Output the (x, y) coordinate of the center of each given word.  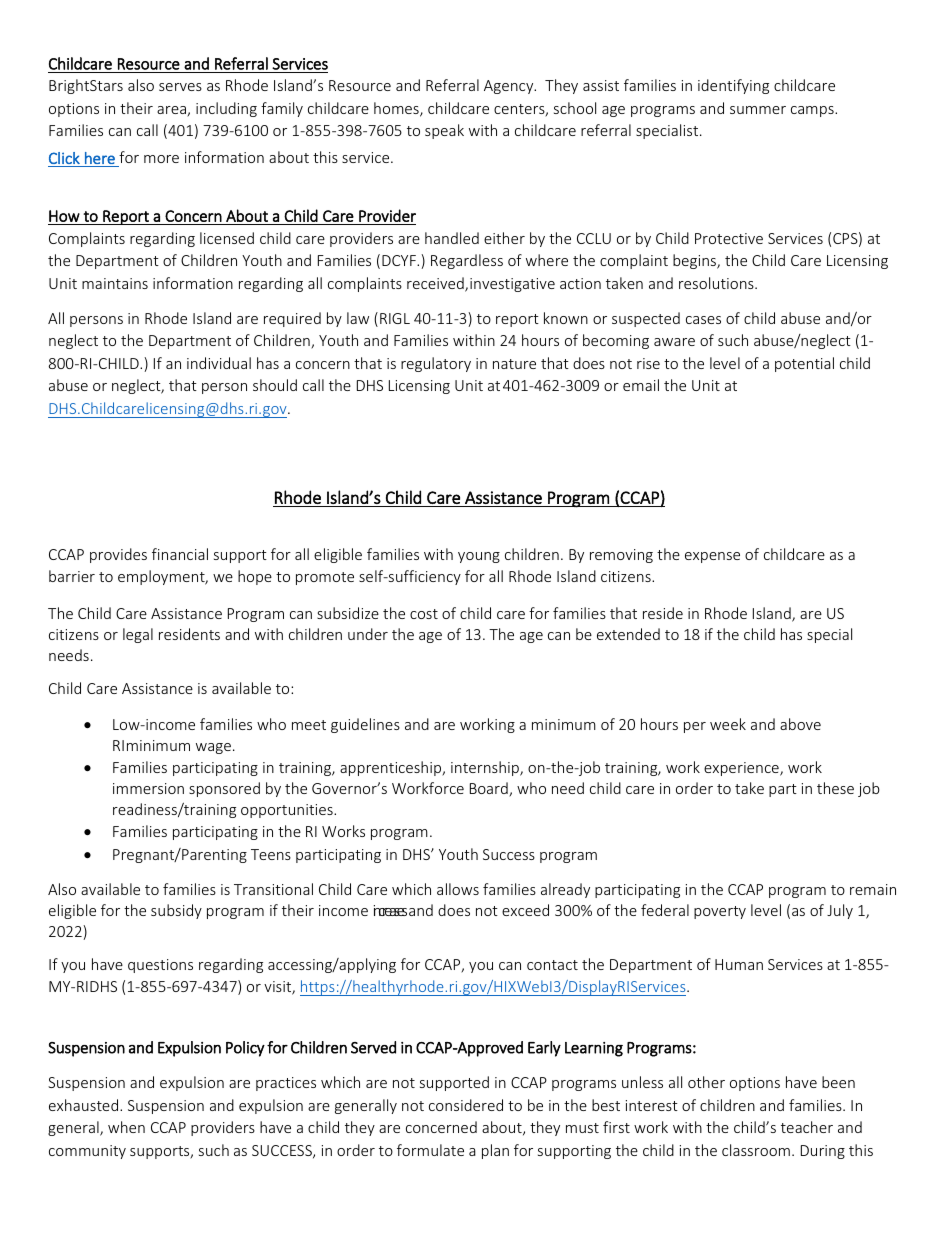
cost (424, 614)
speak (444, 131)
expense (712, 557)
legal (138, 635)
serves (180, 87)
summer (758, 110)
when (126, 1127)
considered (466, 1105)
